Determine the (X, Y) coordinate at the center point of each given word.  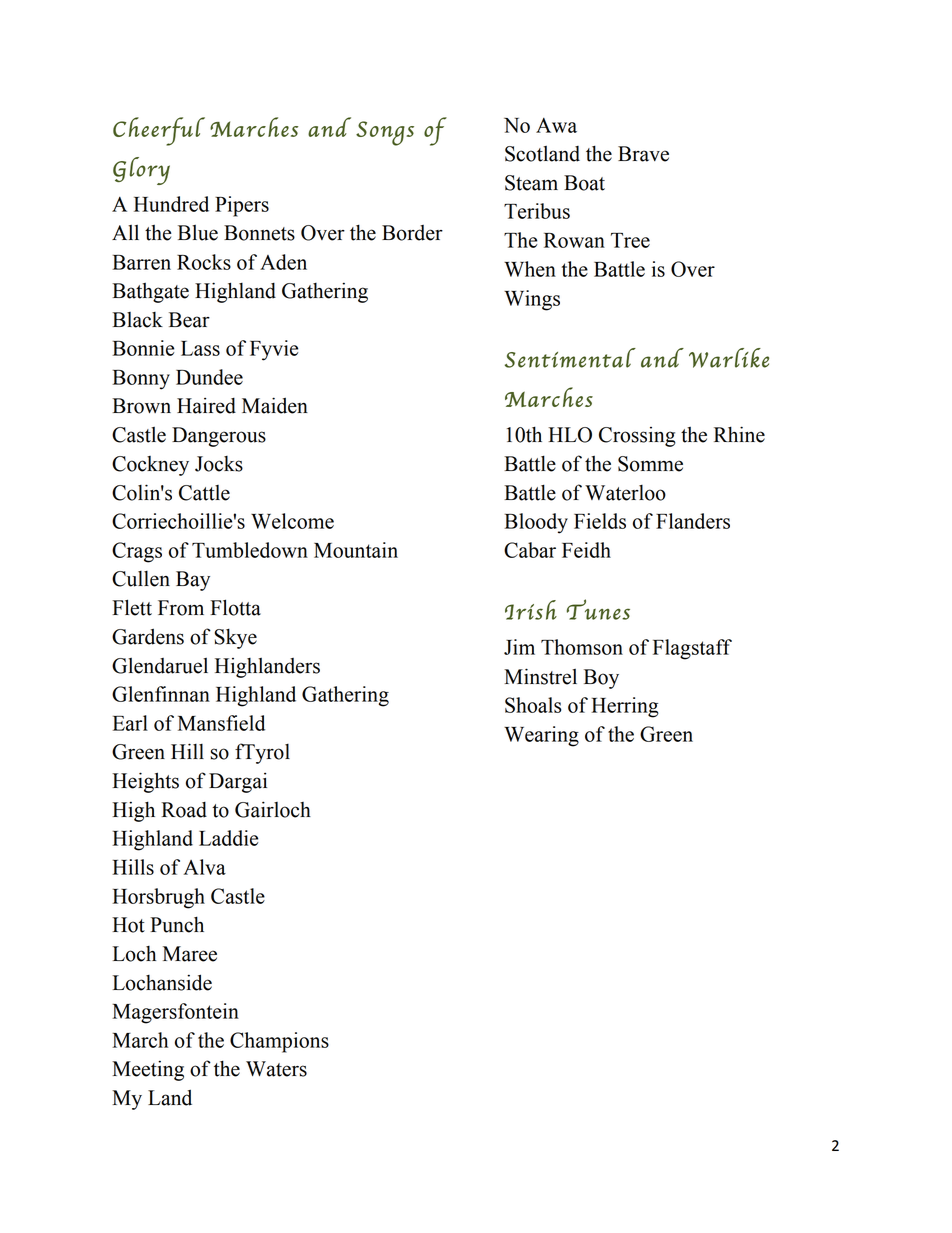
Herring (625, 707)
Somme (650, 464)
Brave (643, 154)
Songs (385, 133)
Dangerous (219, 437)
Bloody (536, 523)
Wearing (541, 736)
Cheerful (159, 131)
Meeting (148, 1070)
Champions (279, 1042)
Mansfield (221, 723)
